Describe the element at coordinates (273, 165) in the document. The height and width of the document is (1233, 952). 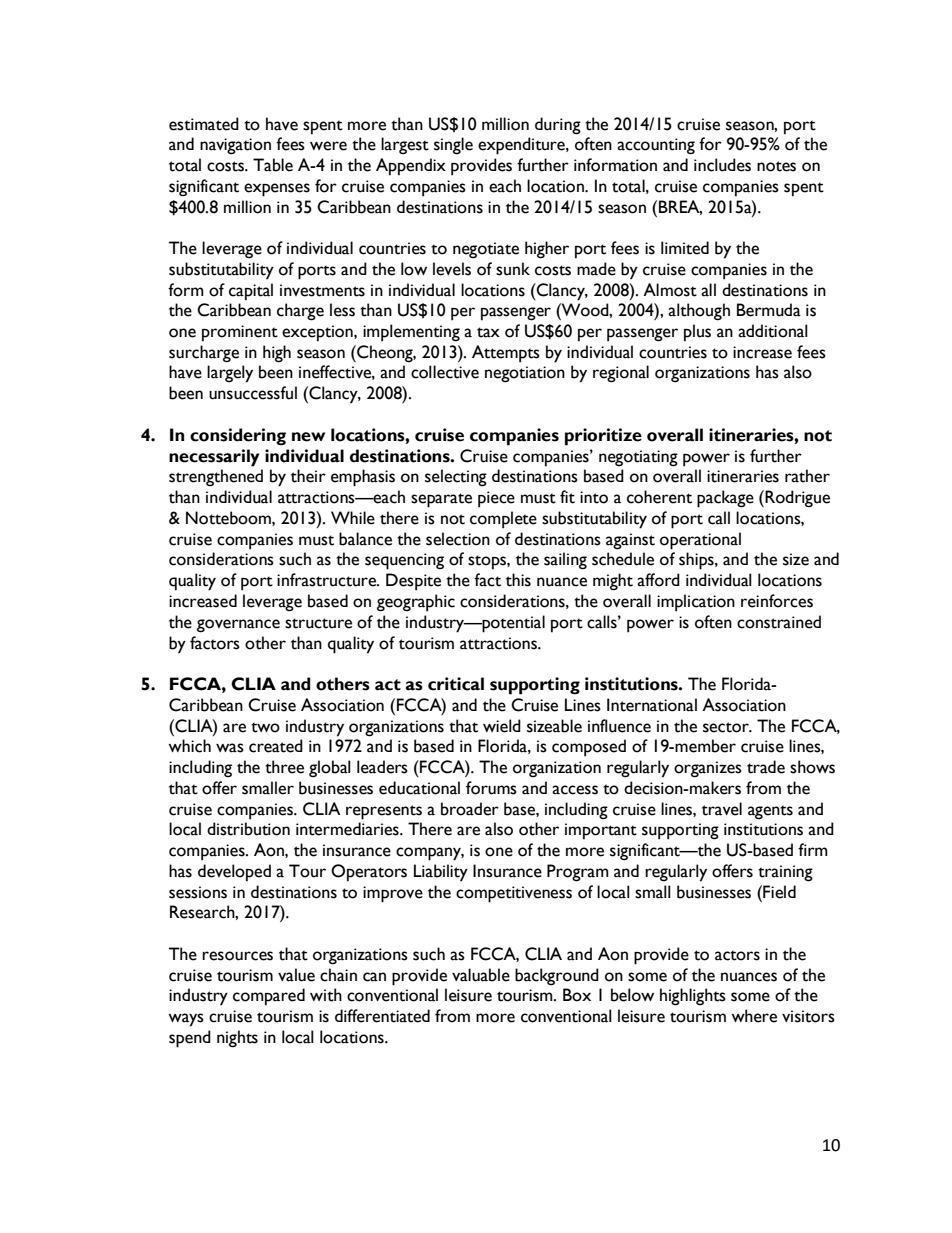
I see `Table` at that location.
